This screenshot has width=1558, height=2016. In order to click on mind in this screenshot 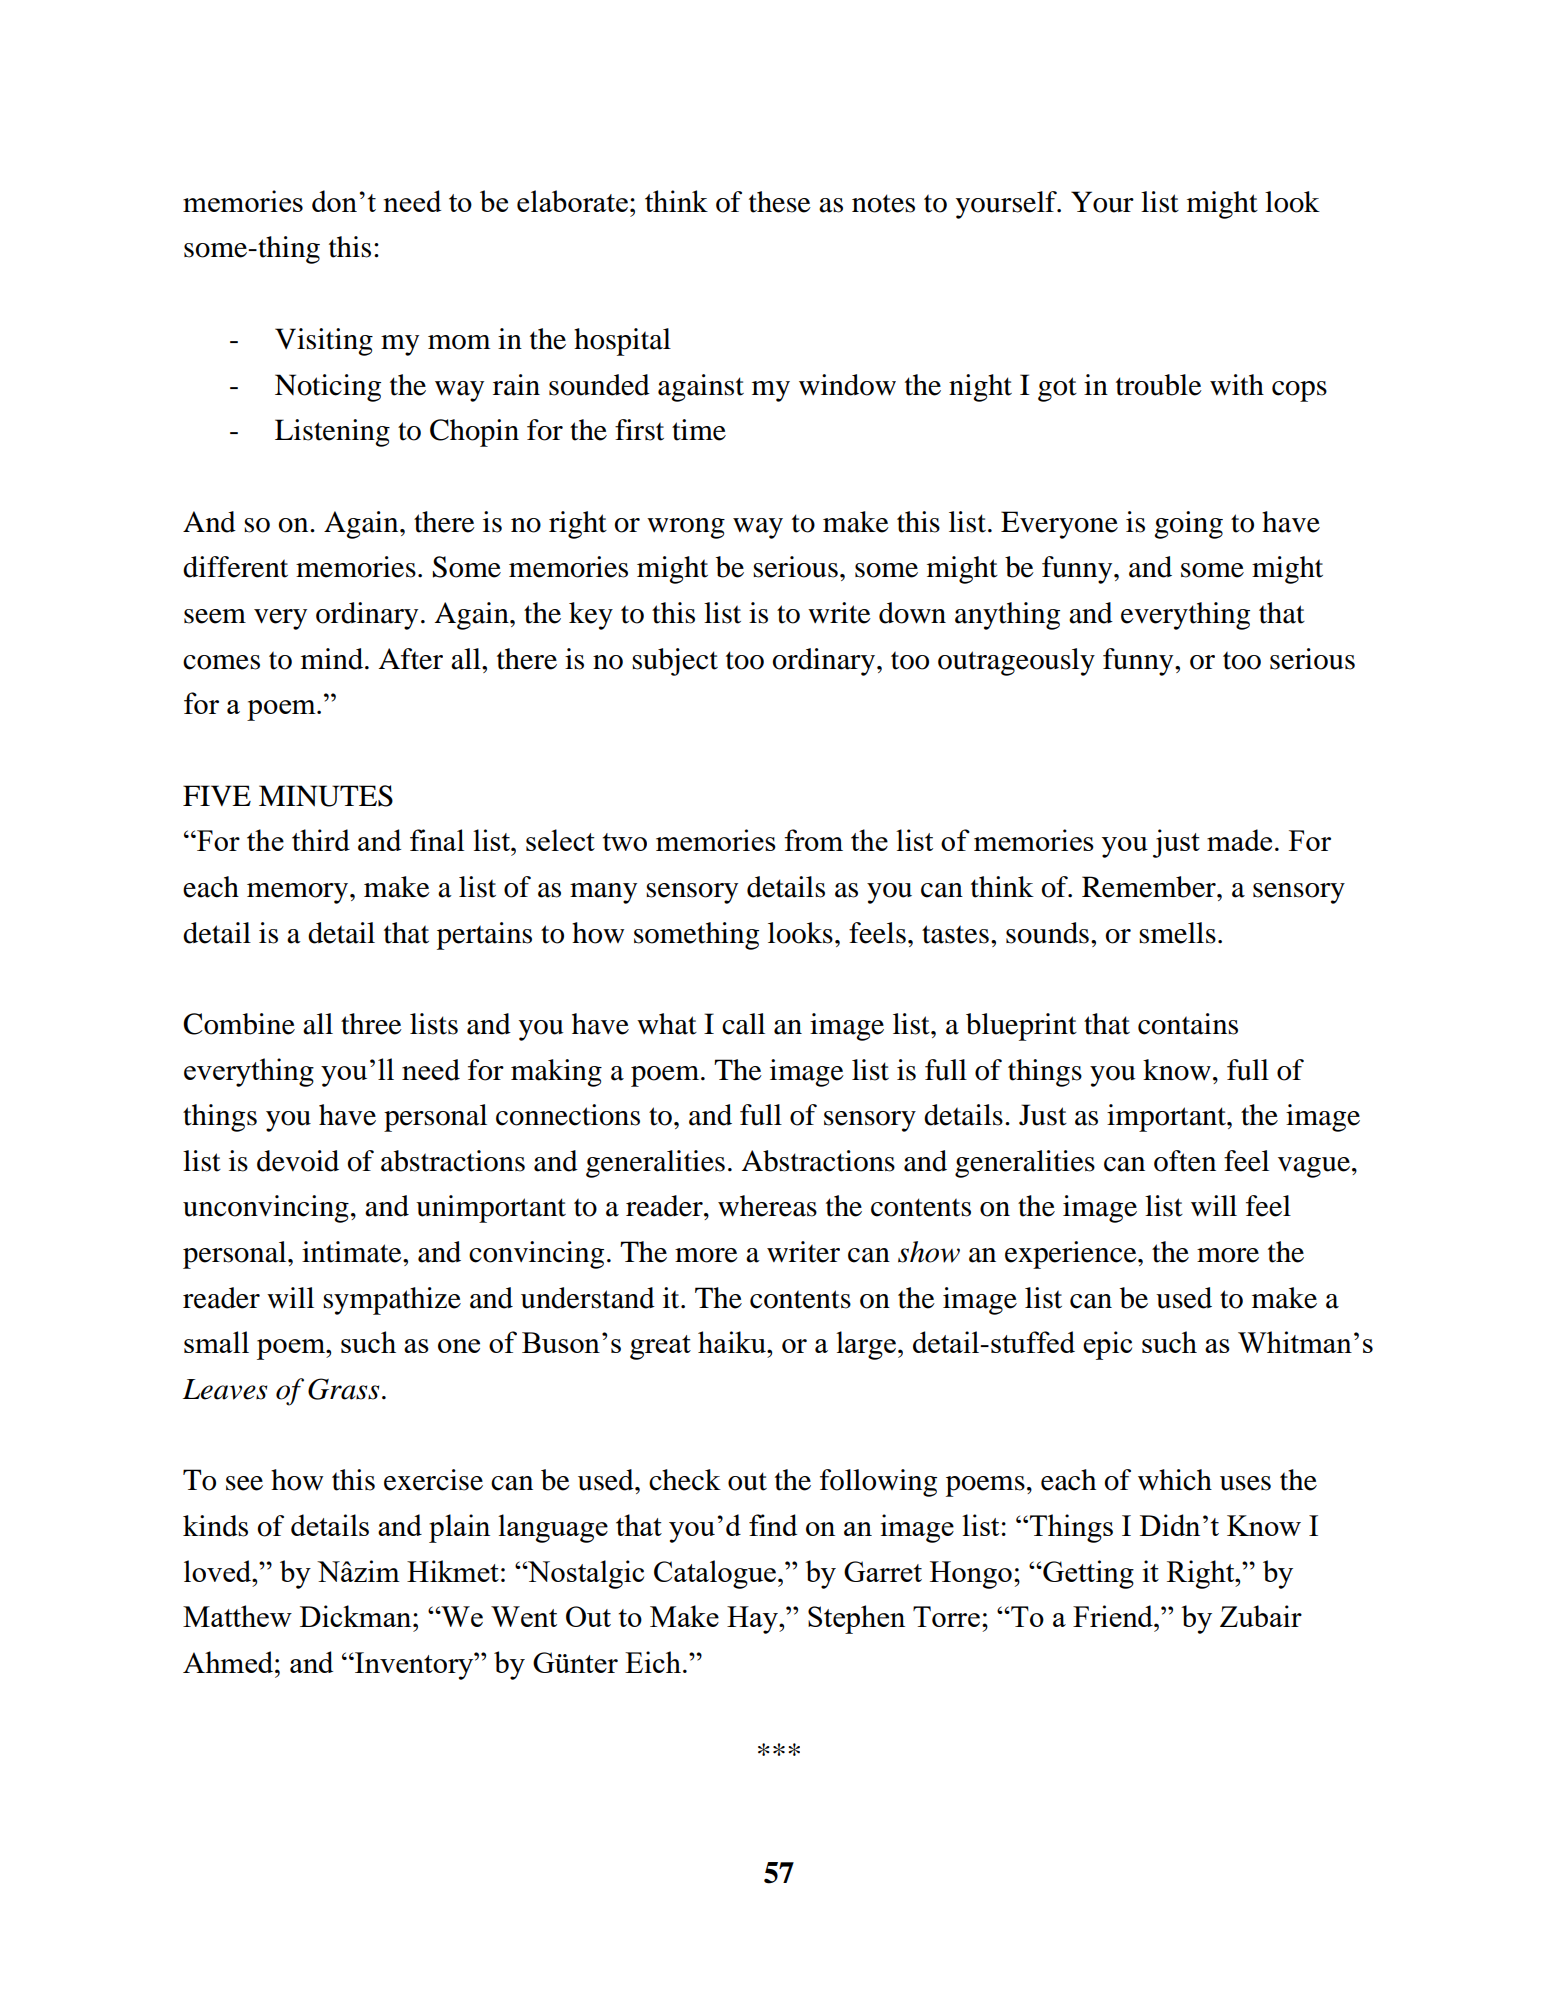, I will do `click(333, 659)`.
